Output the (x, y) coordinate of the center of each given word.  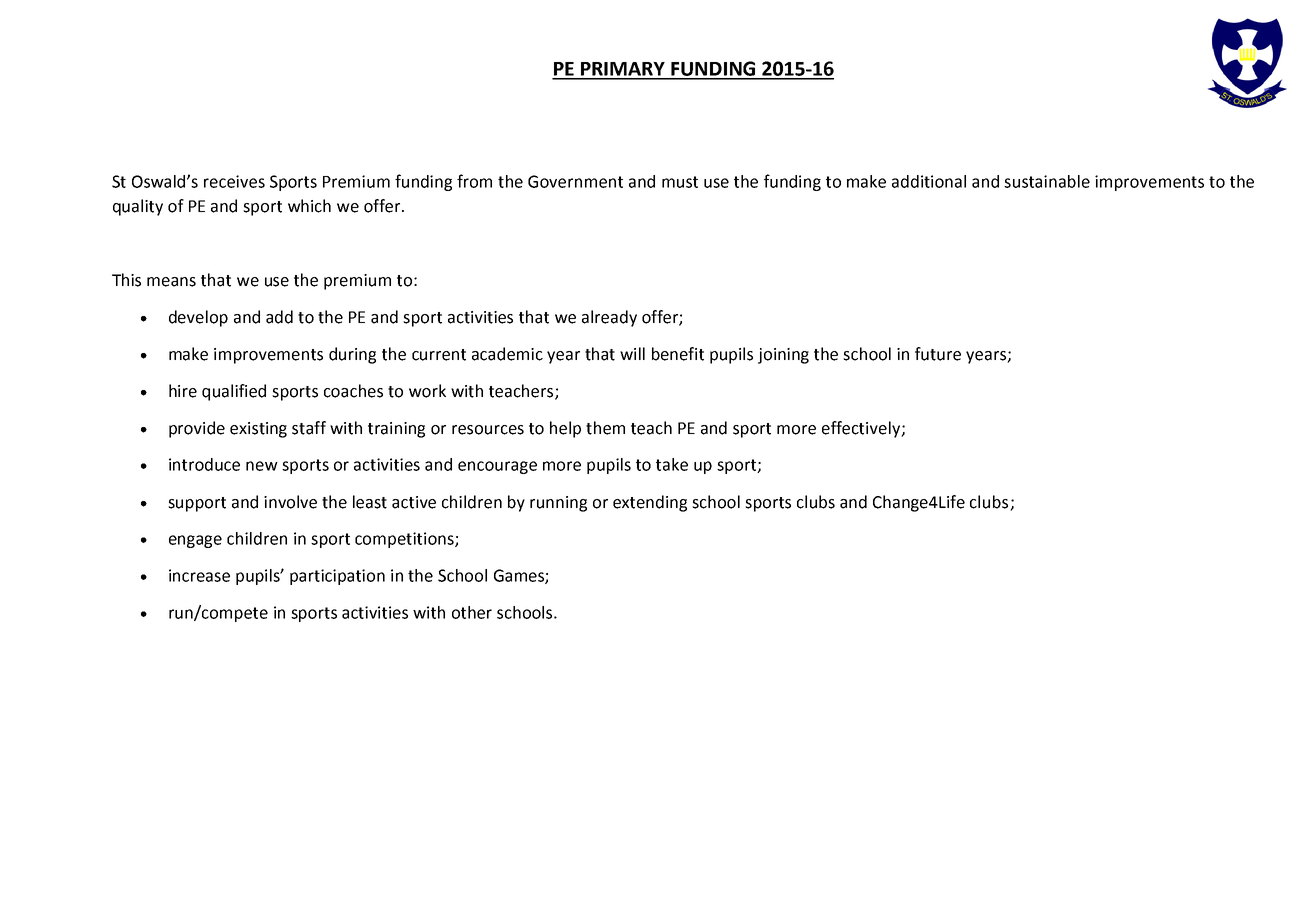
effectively (862, 429)
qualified (234, 392)
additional (929, 181)
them (605, 428)
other (472, 612)
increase (199, 575)
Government (575, 181)
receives (234, 181)
